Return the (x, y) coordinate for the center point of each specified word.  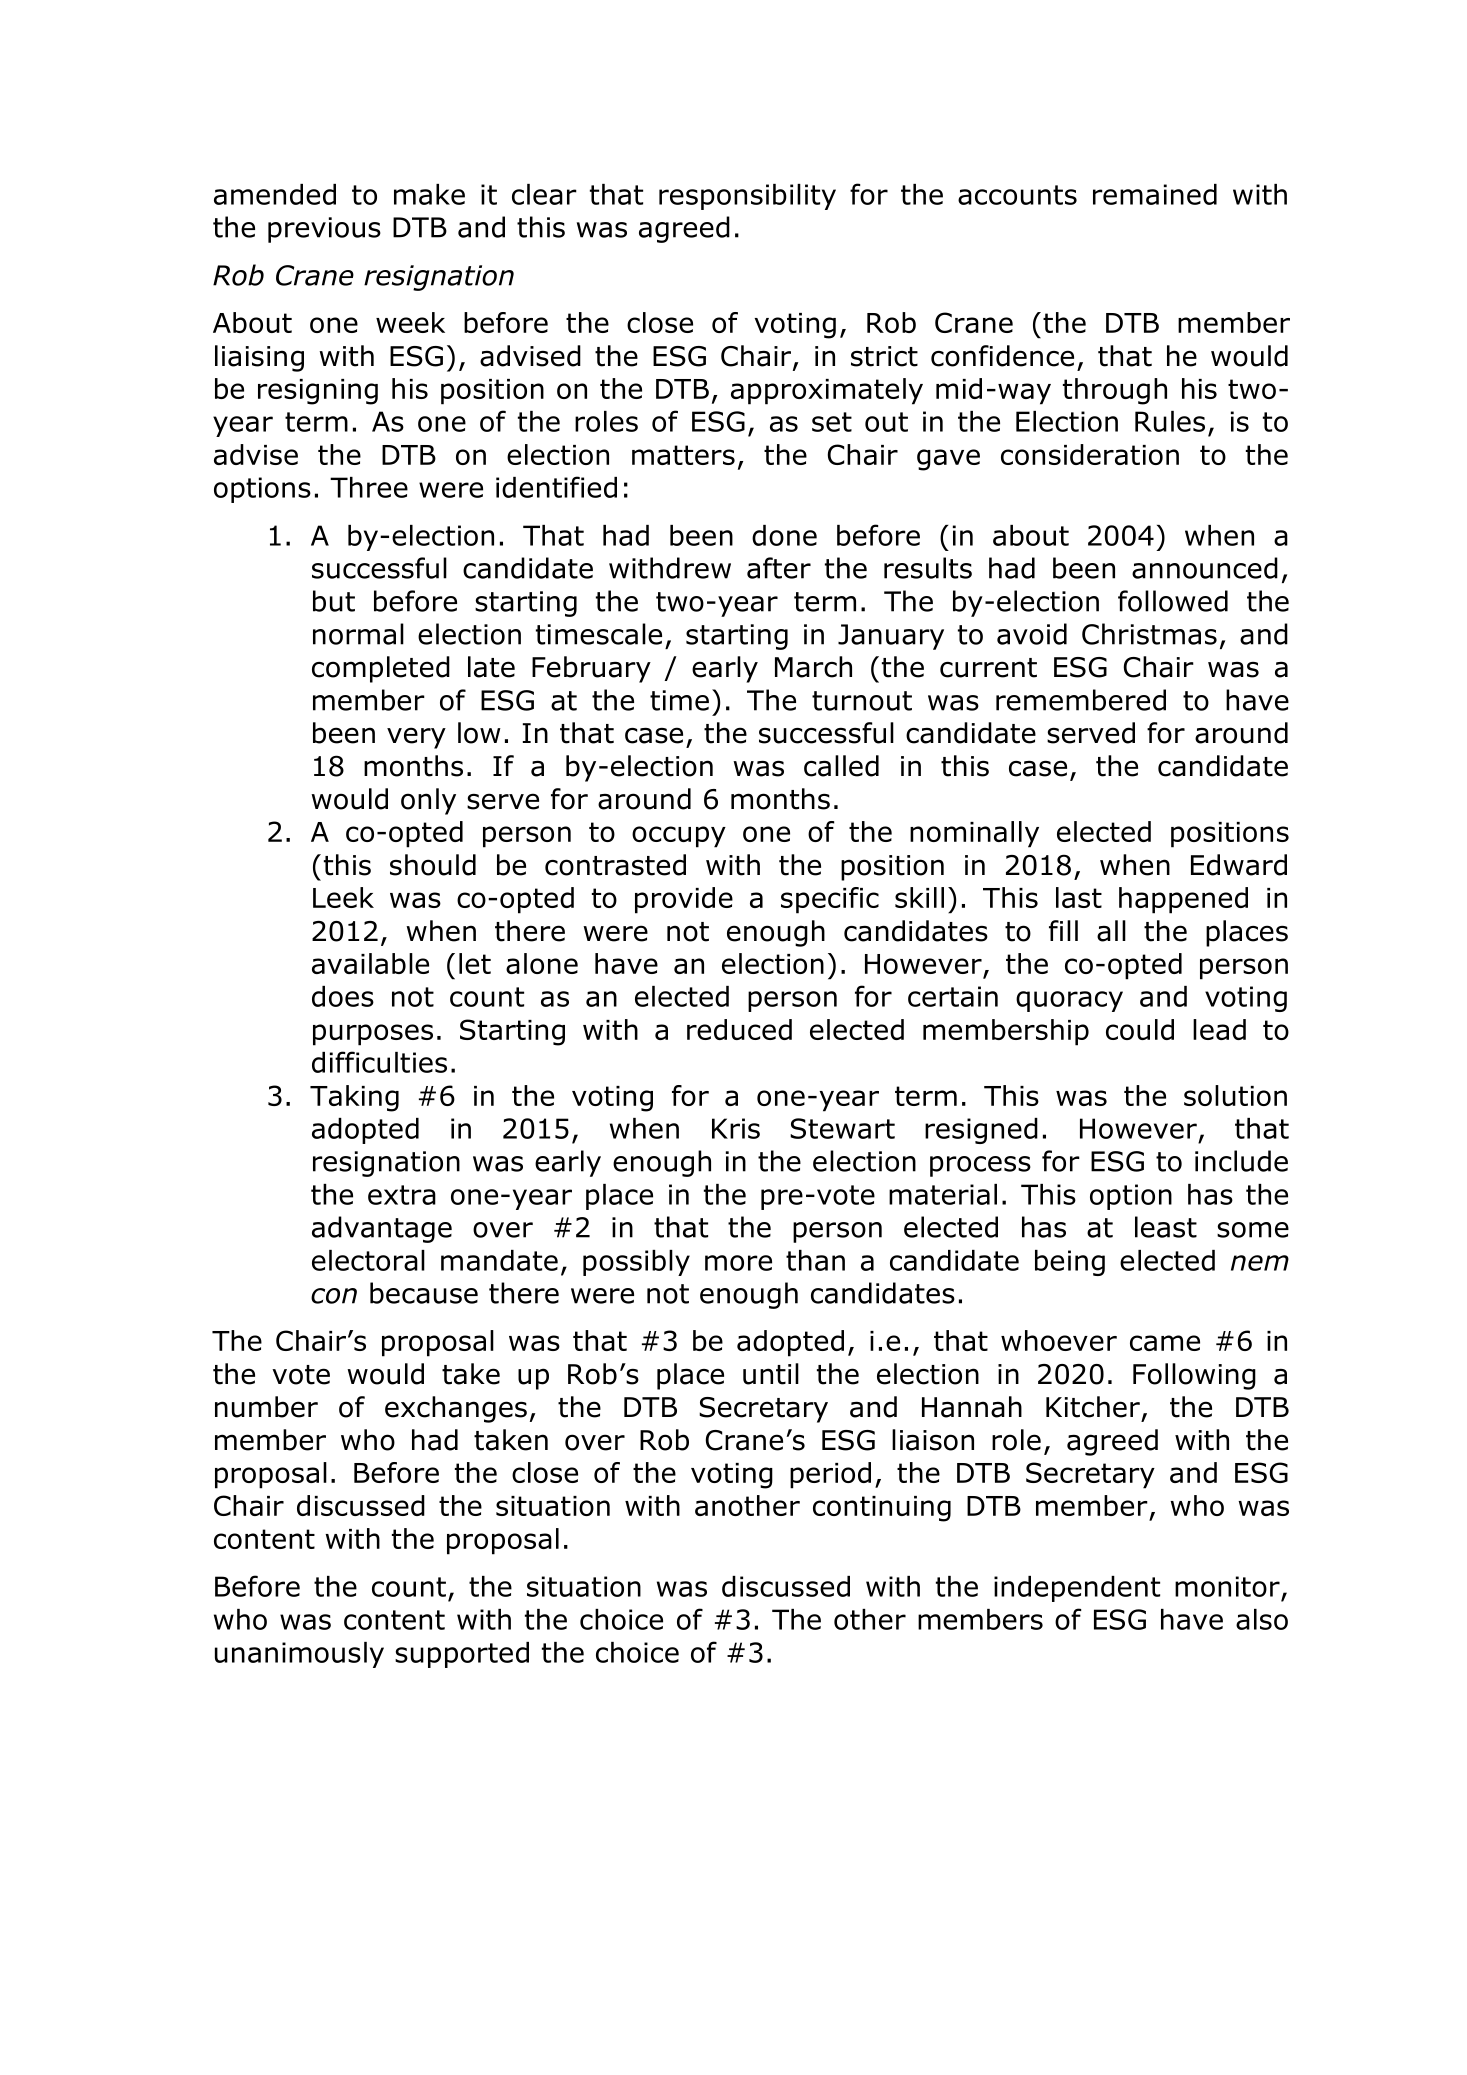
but (334, 601)
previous (324, 230)
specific (830, 900)
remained (1155, 194)
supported (462, 1655)
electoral (368, 1260)
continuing (882, 1509)
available (370, 963)
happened (1183, 900)
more (738, 1263)
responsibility (747, 197)
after (779, 568)
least (1166, 1227)
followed (1173, 601)
